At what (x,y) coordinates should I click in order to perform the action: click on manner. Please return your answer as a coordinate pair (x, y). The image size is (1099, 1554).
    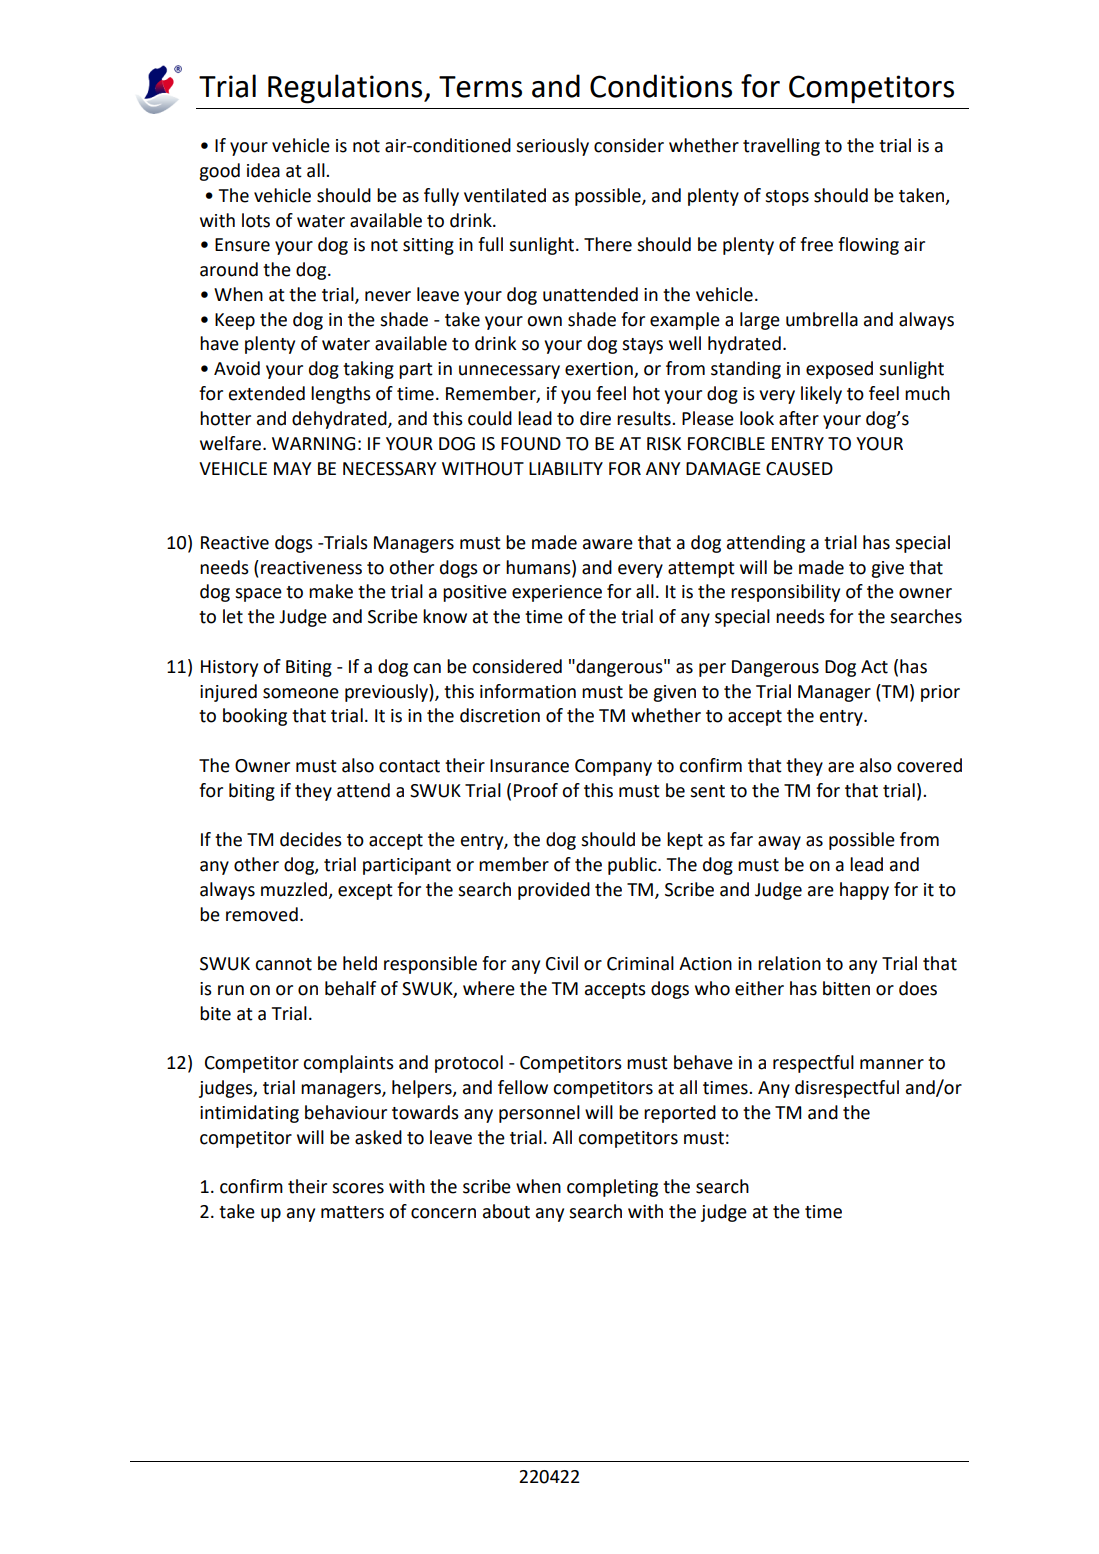
    Looking at the image, I should click on (892, 1064).
